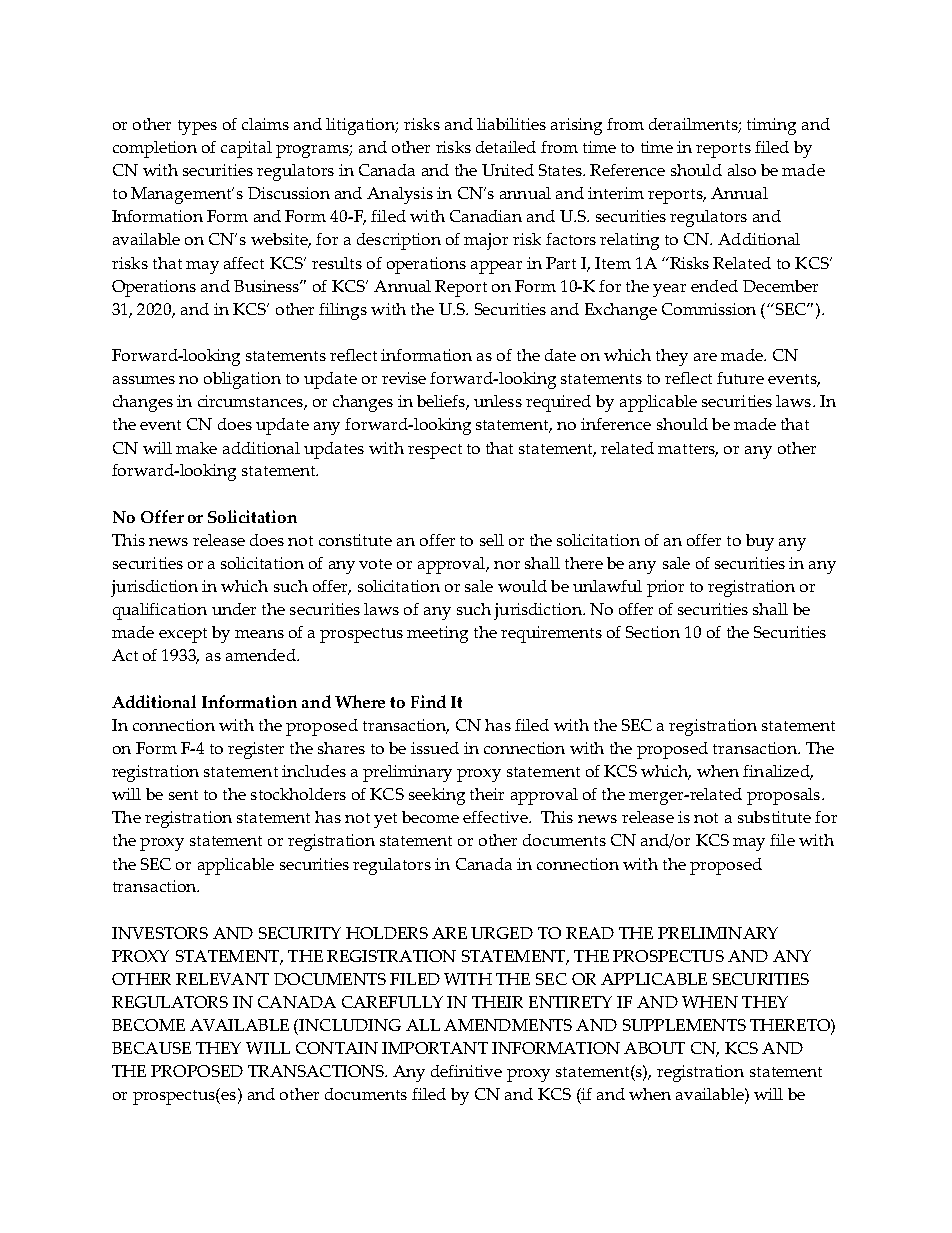 The width and height of the image is (952, 1233). Describe the element at coordinates (246, 149) in the image. I see `capital` at that location.
